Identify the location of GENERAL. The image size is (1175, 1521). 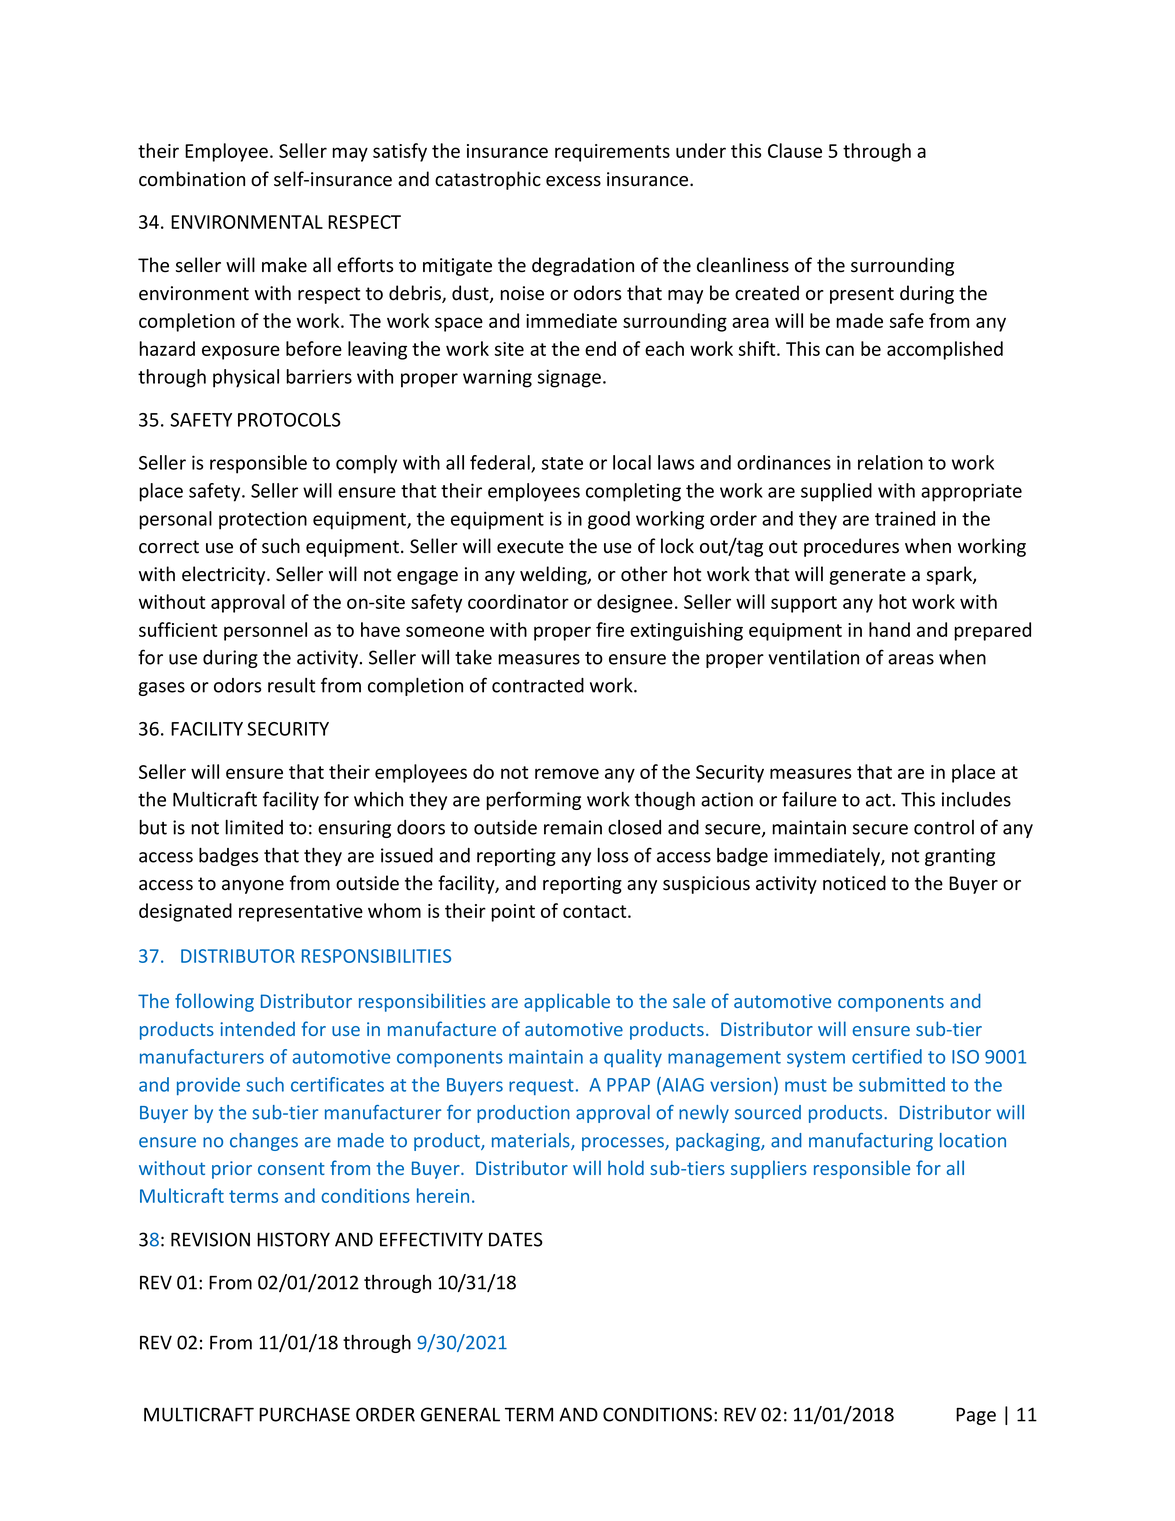
(460, 1414).
